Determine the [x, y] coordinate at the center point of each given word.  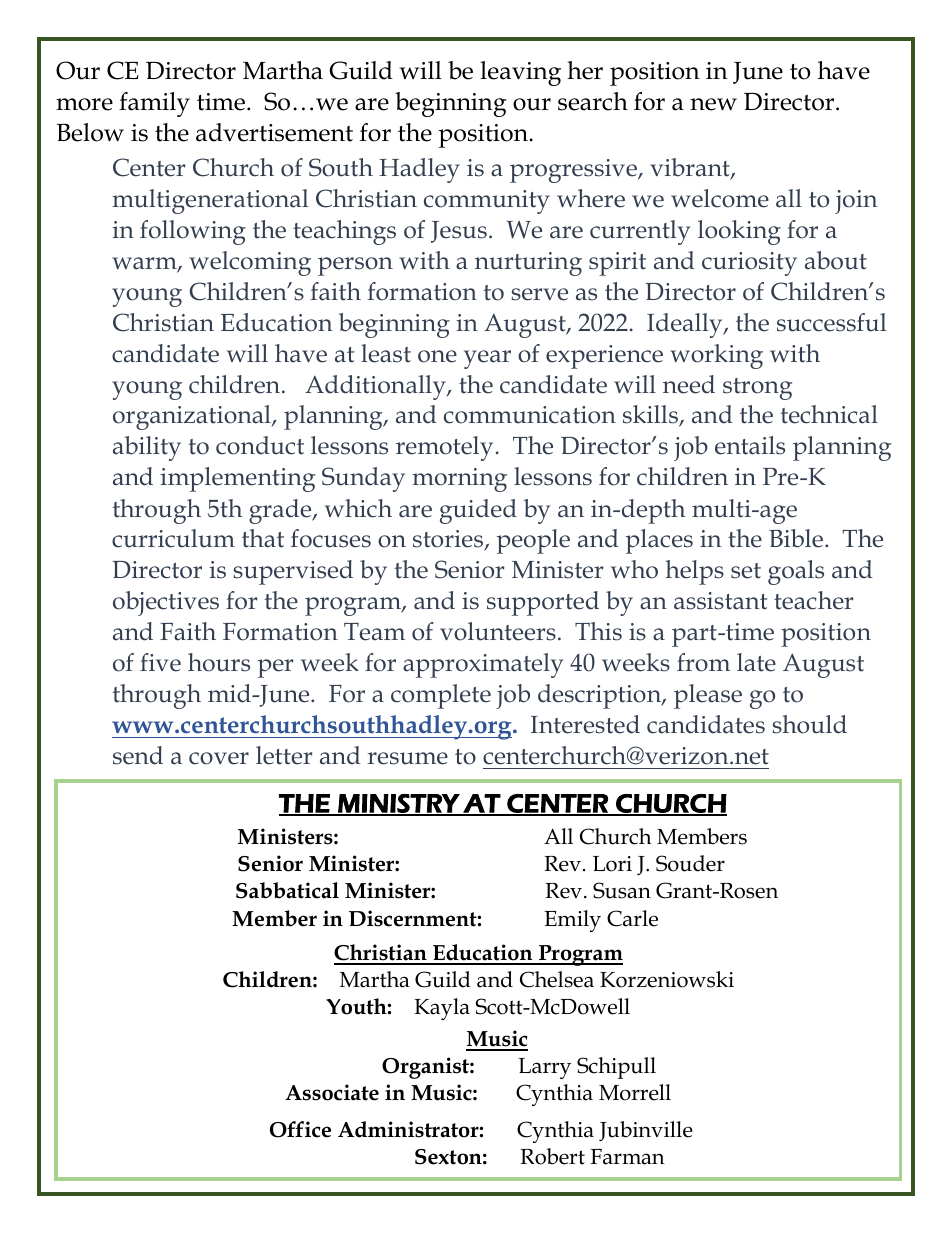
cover [219, 758]
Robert [552, 1156]
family [154, 104]
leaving [520, 73]
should [809, 724]
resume [408, 758]
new [713, 104]
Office [300, 1129]
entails [750, 445]
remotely [444, 448]
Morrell [635, 1092]
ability [147, 448]
